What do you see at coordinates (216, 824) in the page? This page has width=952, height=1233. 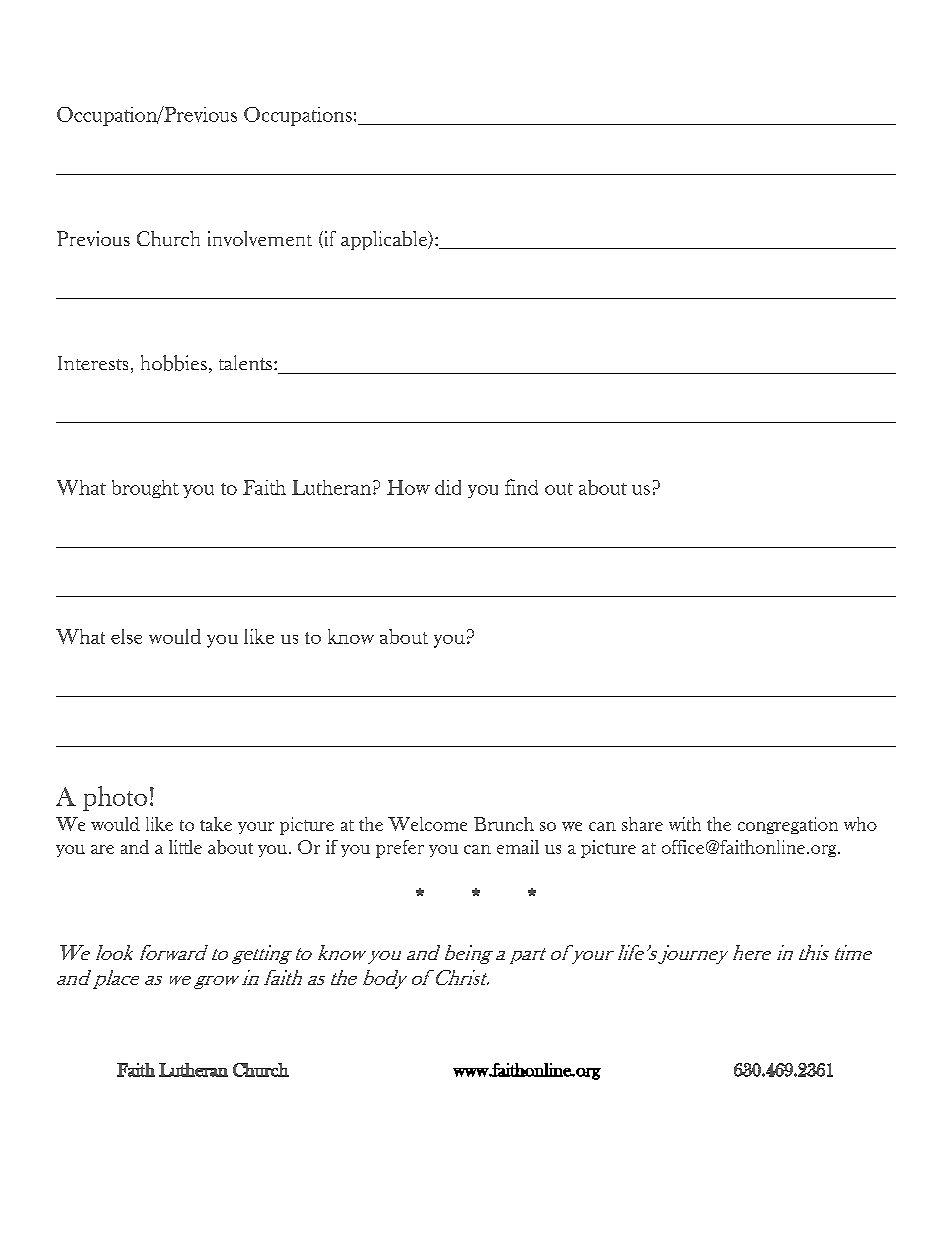 I see `take` at bounding box center [216, 824].
